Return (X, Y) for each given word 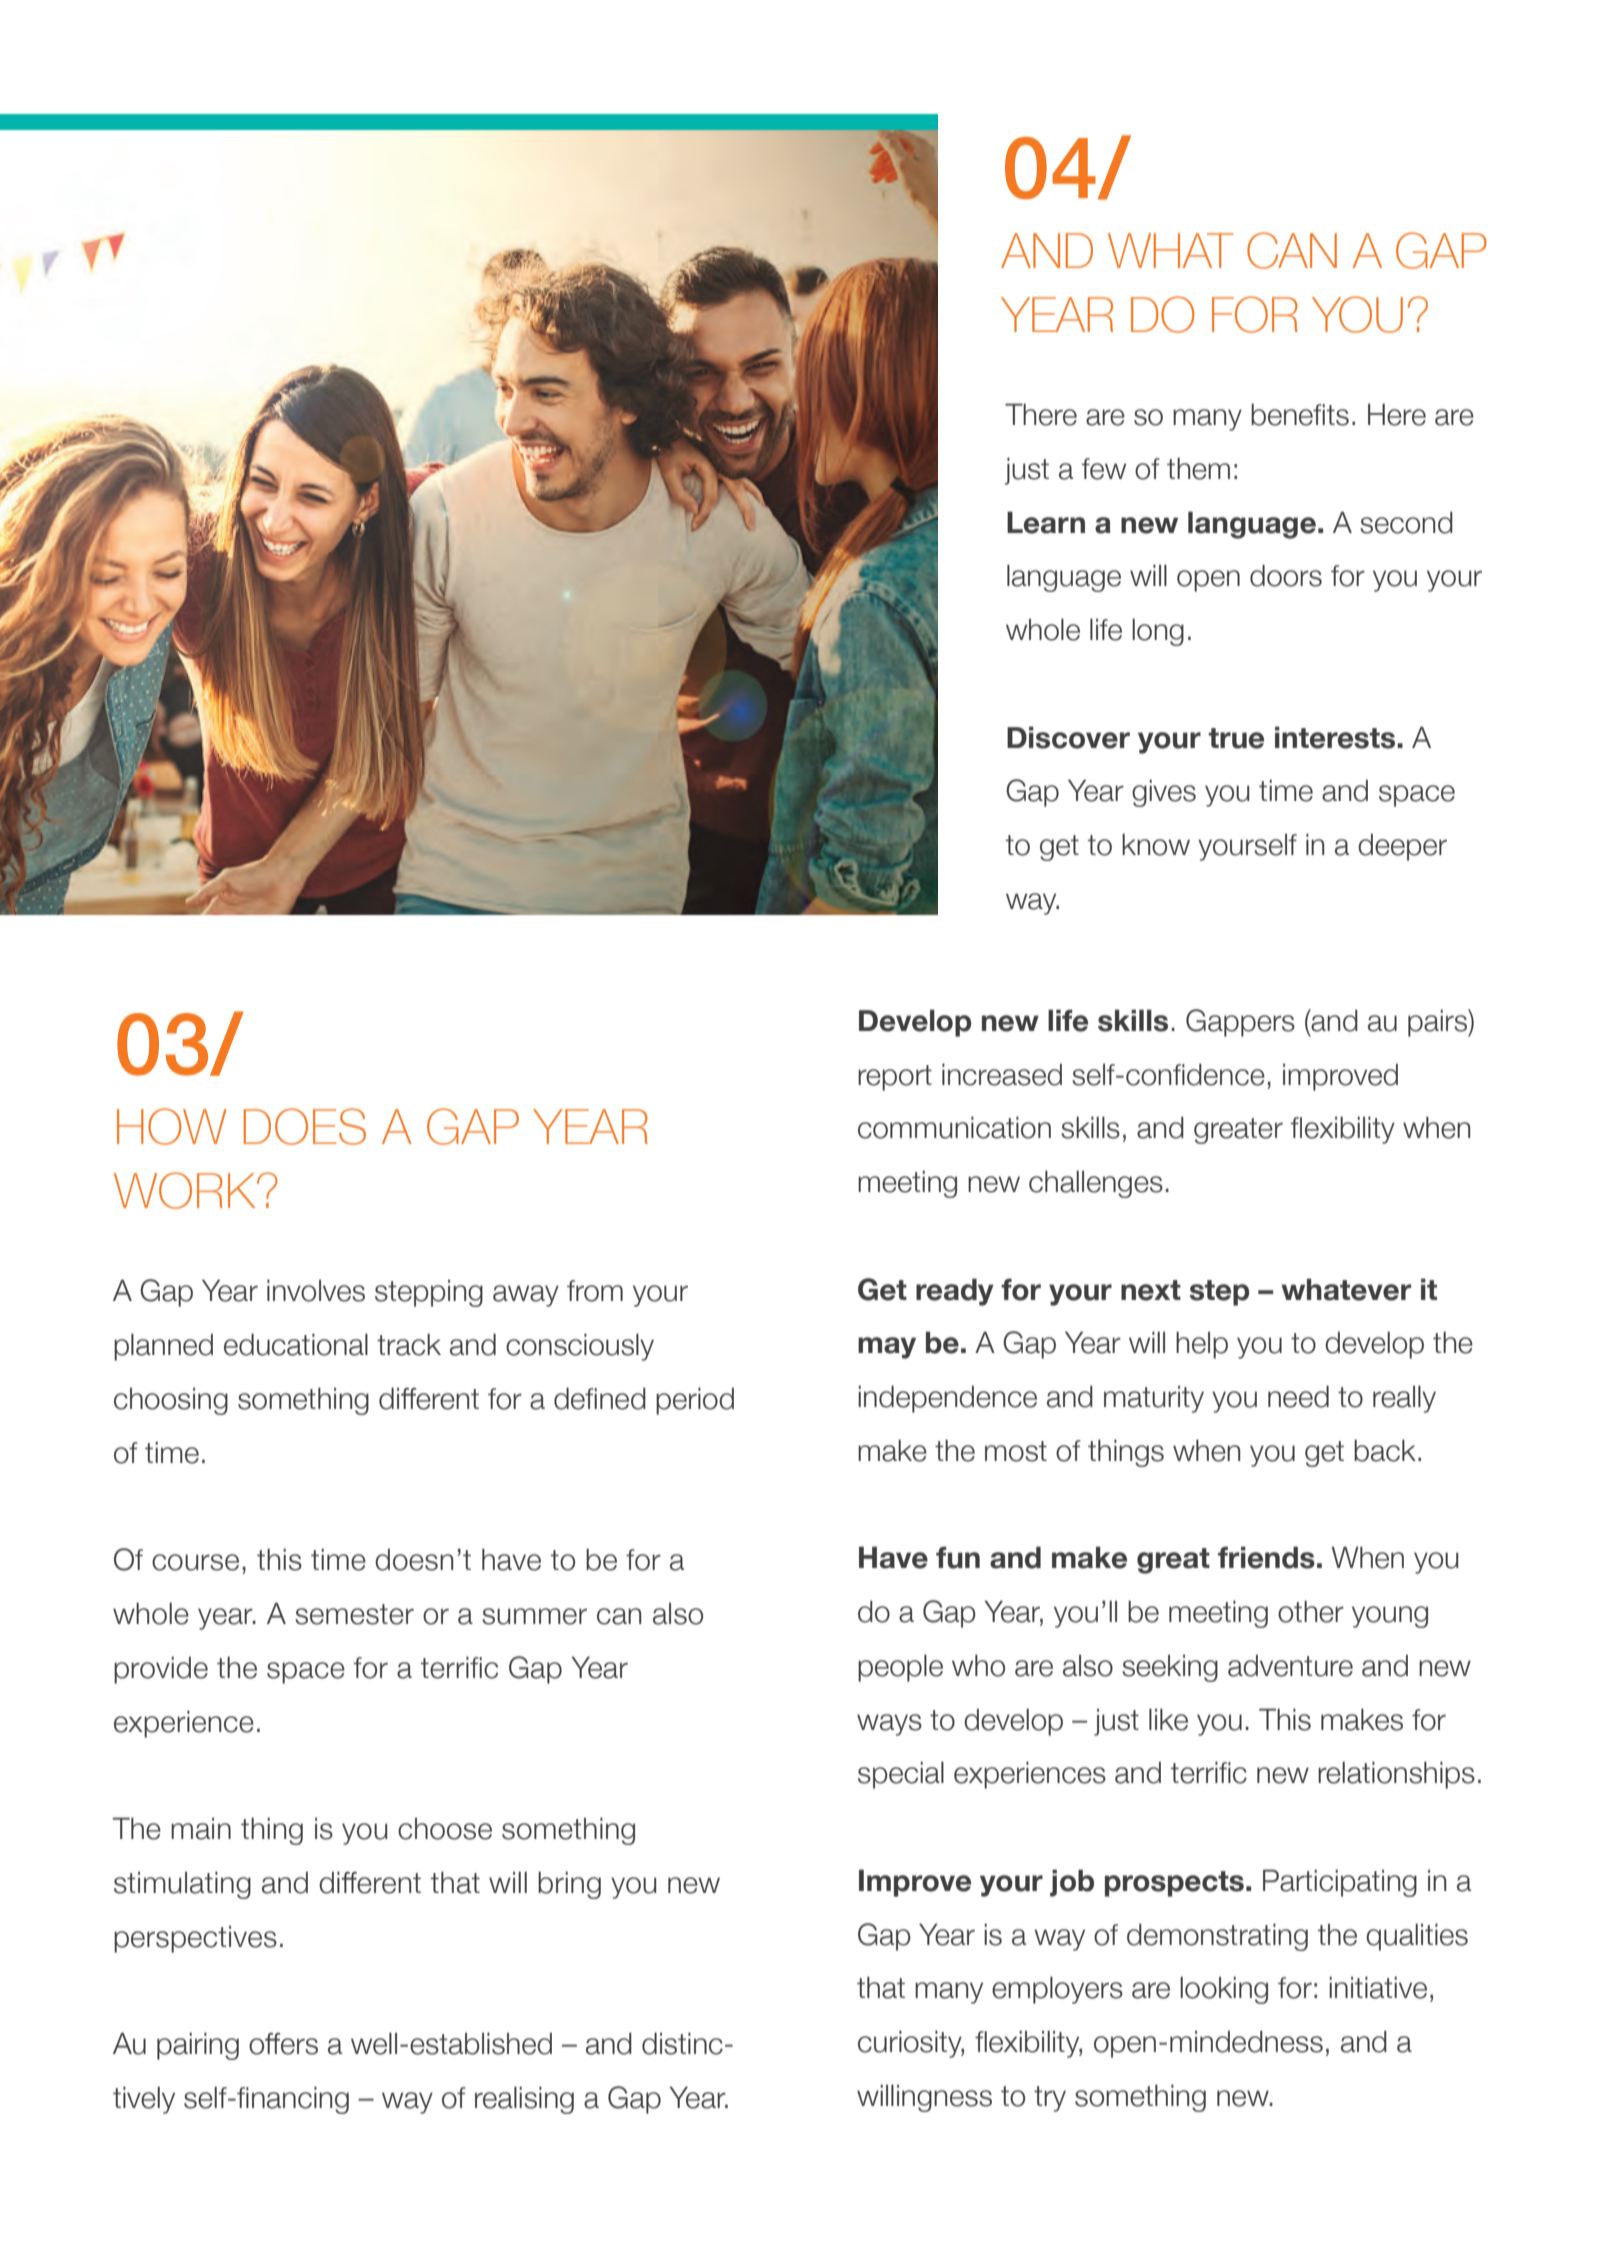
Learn (1046, 522)
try (1050, 2099)
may (887, 1348)
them (1198, 468)
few (1104, 469)
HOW (172, 1126)
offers (283, 2044)
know (1156, 844)
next (1151, 1290)
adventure (1290, 1666)
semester (354, 1614)
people (900, 1668)
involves (316, 1290)
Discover (1068, 737)
